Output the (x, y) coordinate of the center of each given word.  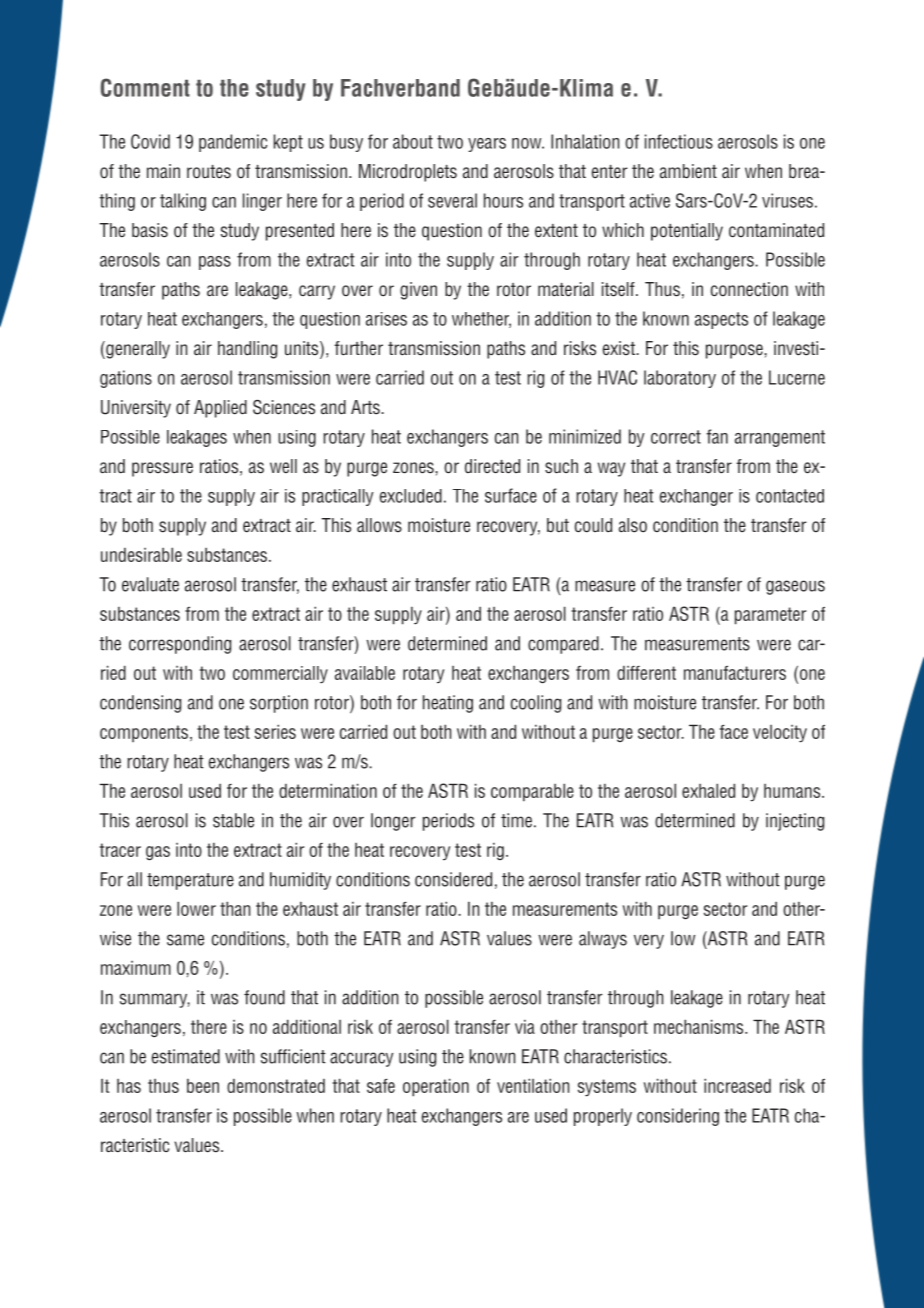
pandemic (233, 143)
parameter (770, 616)
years (487, 145)
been (203, 1086)
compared (563, 645)
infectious (679, 141)
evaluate (150, 584)
